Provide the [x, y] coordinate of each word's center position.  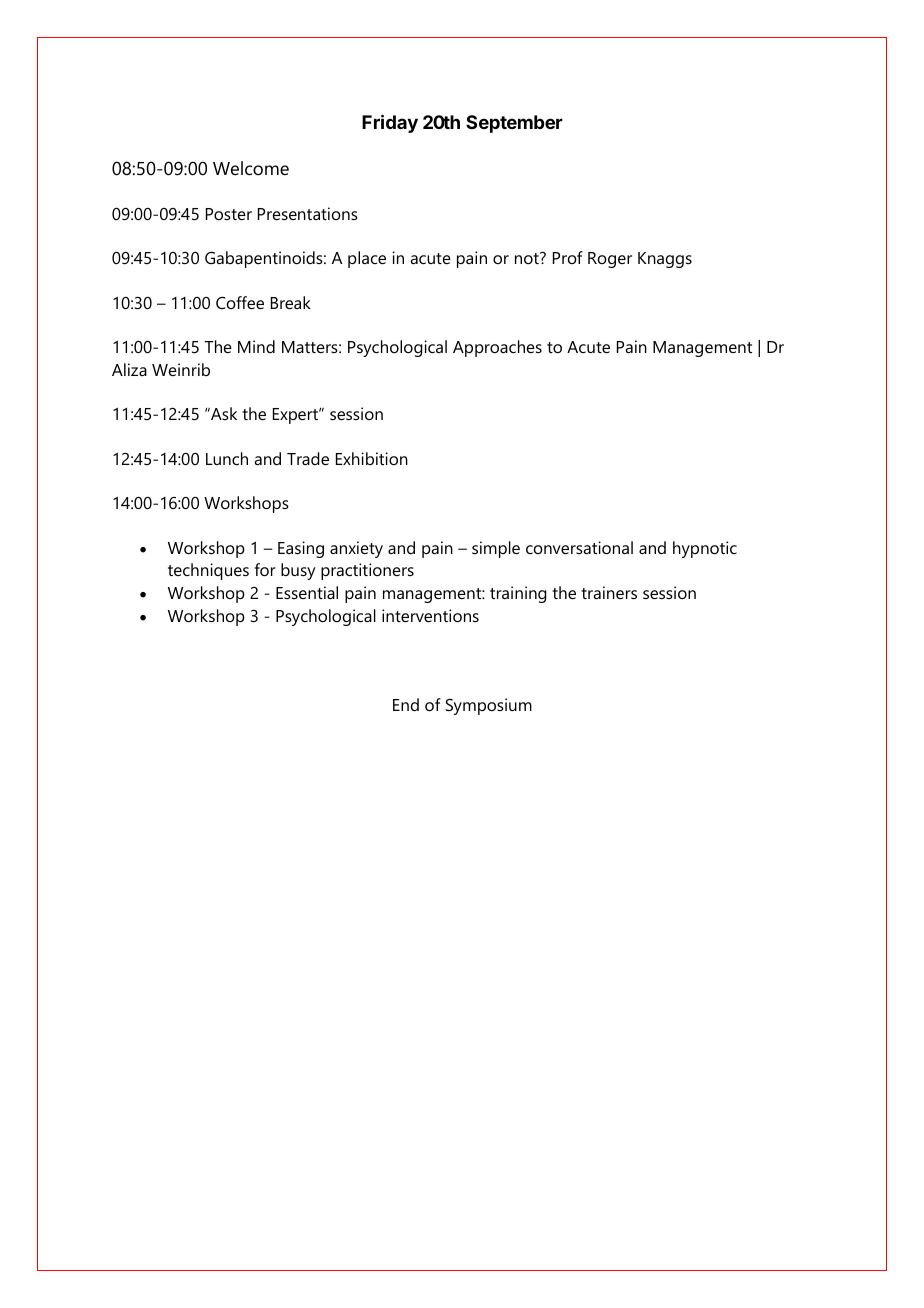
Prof [568, 257]
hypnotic [705, 549]
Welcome [251, 168]
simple [496, 549]
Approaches [497, 348]
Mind [256, 346]
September [514, 124]
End [406, 704]
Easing [301, 549]
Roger [610, 260]
